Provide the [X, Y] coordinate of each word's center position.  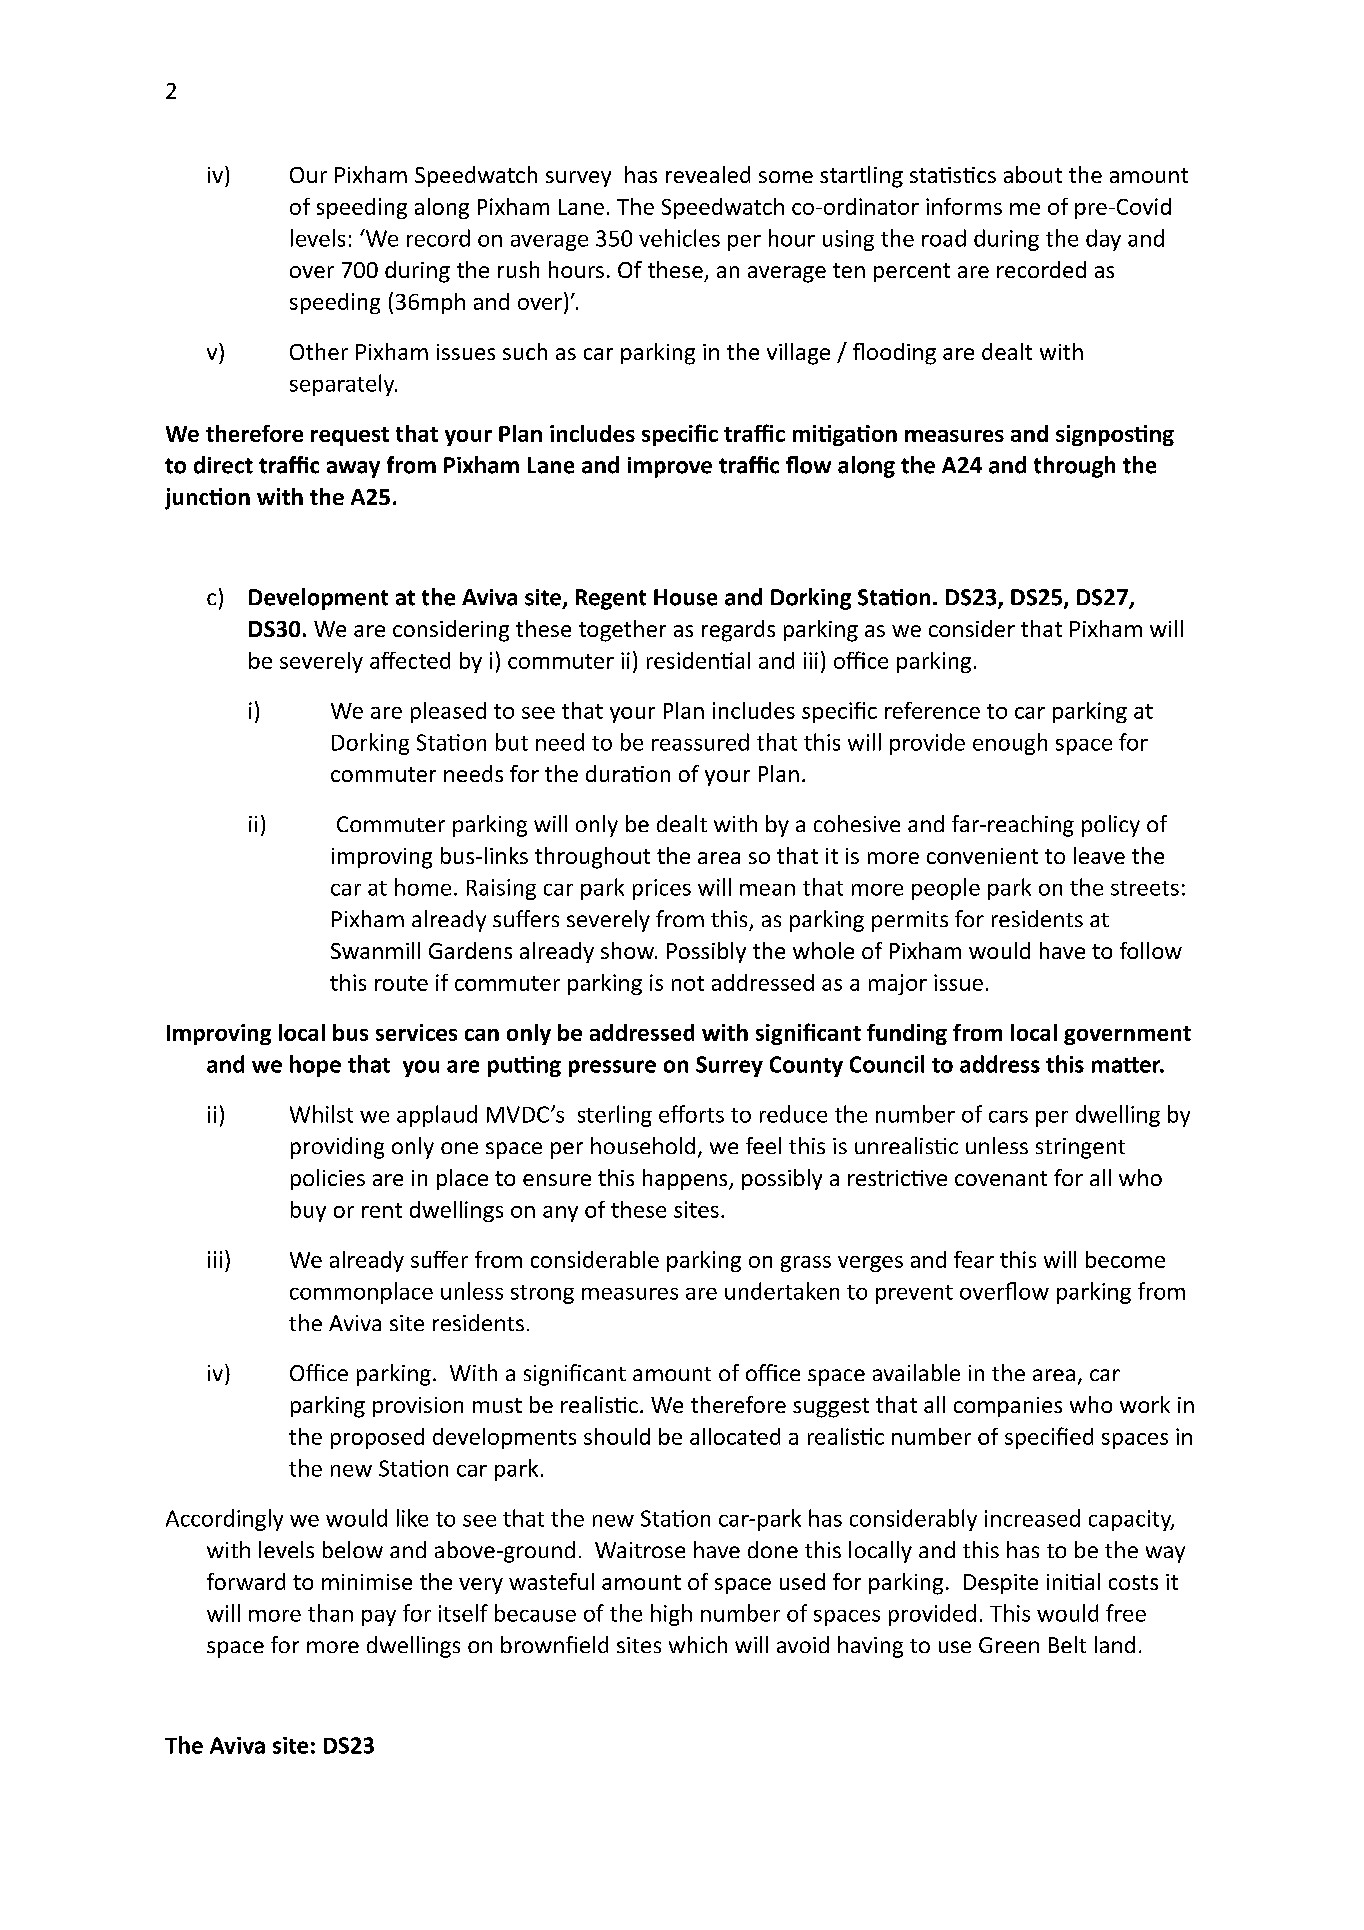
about [1033, 174]
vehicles [679, 238]
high [671, 1615]
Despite [1001, 1584]
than [330, 1613]
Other [319, 351]
